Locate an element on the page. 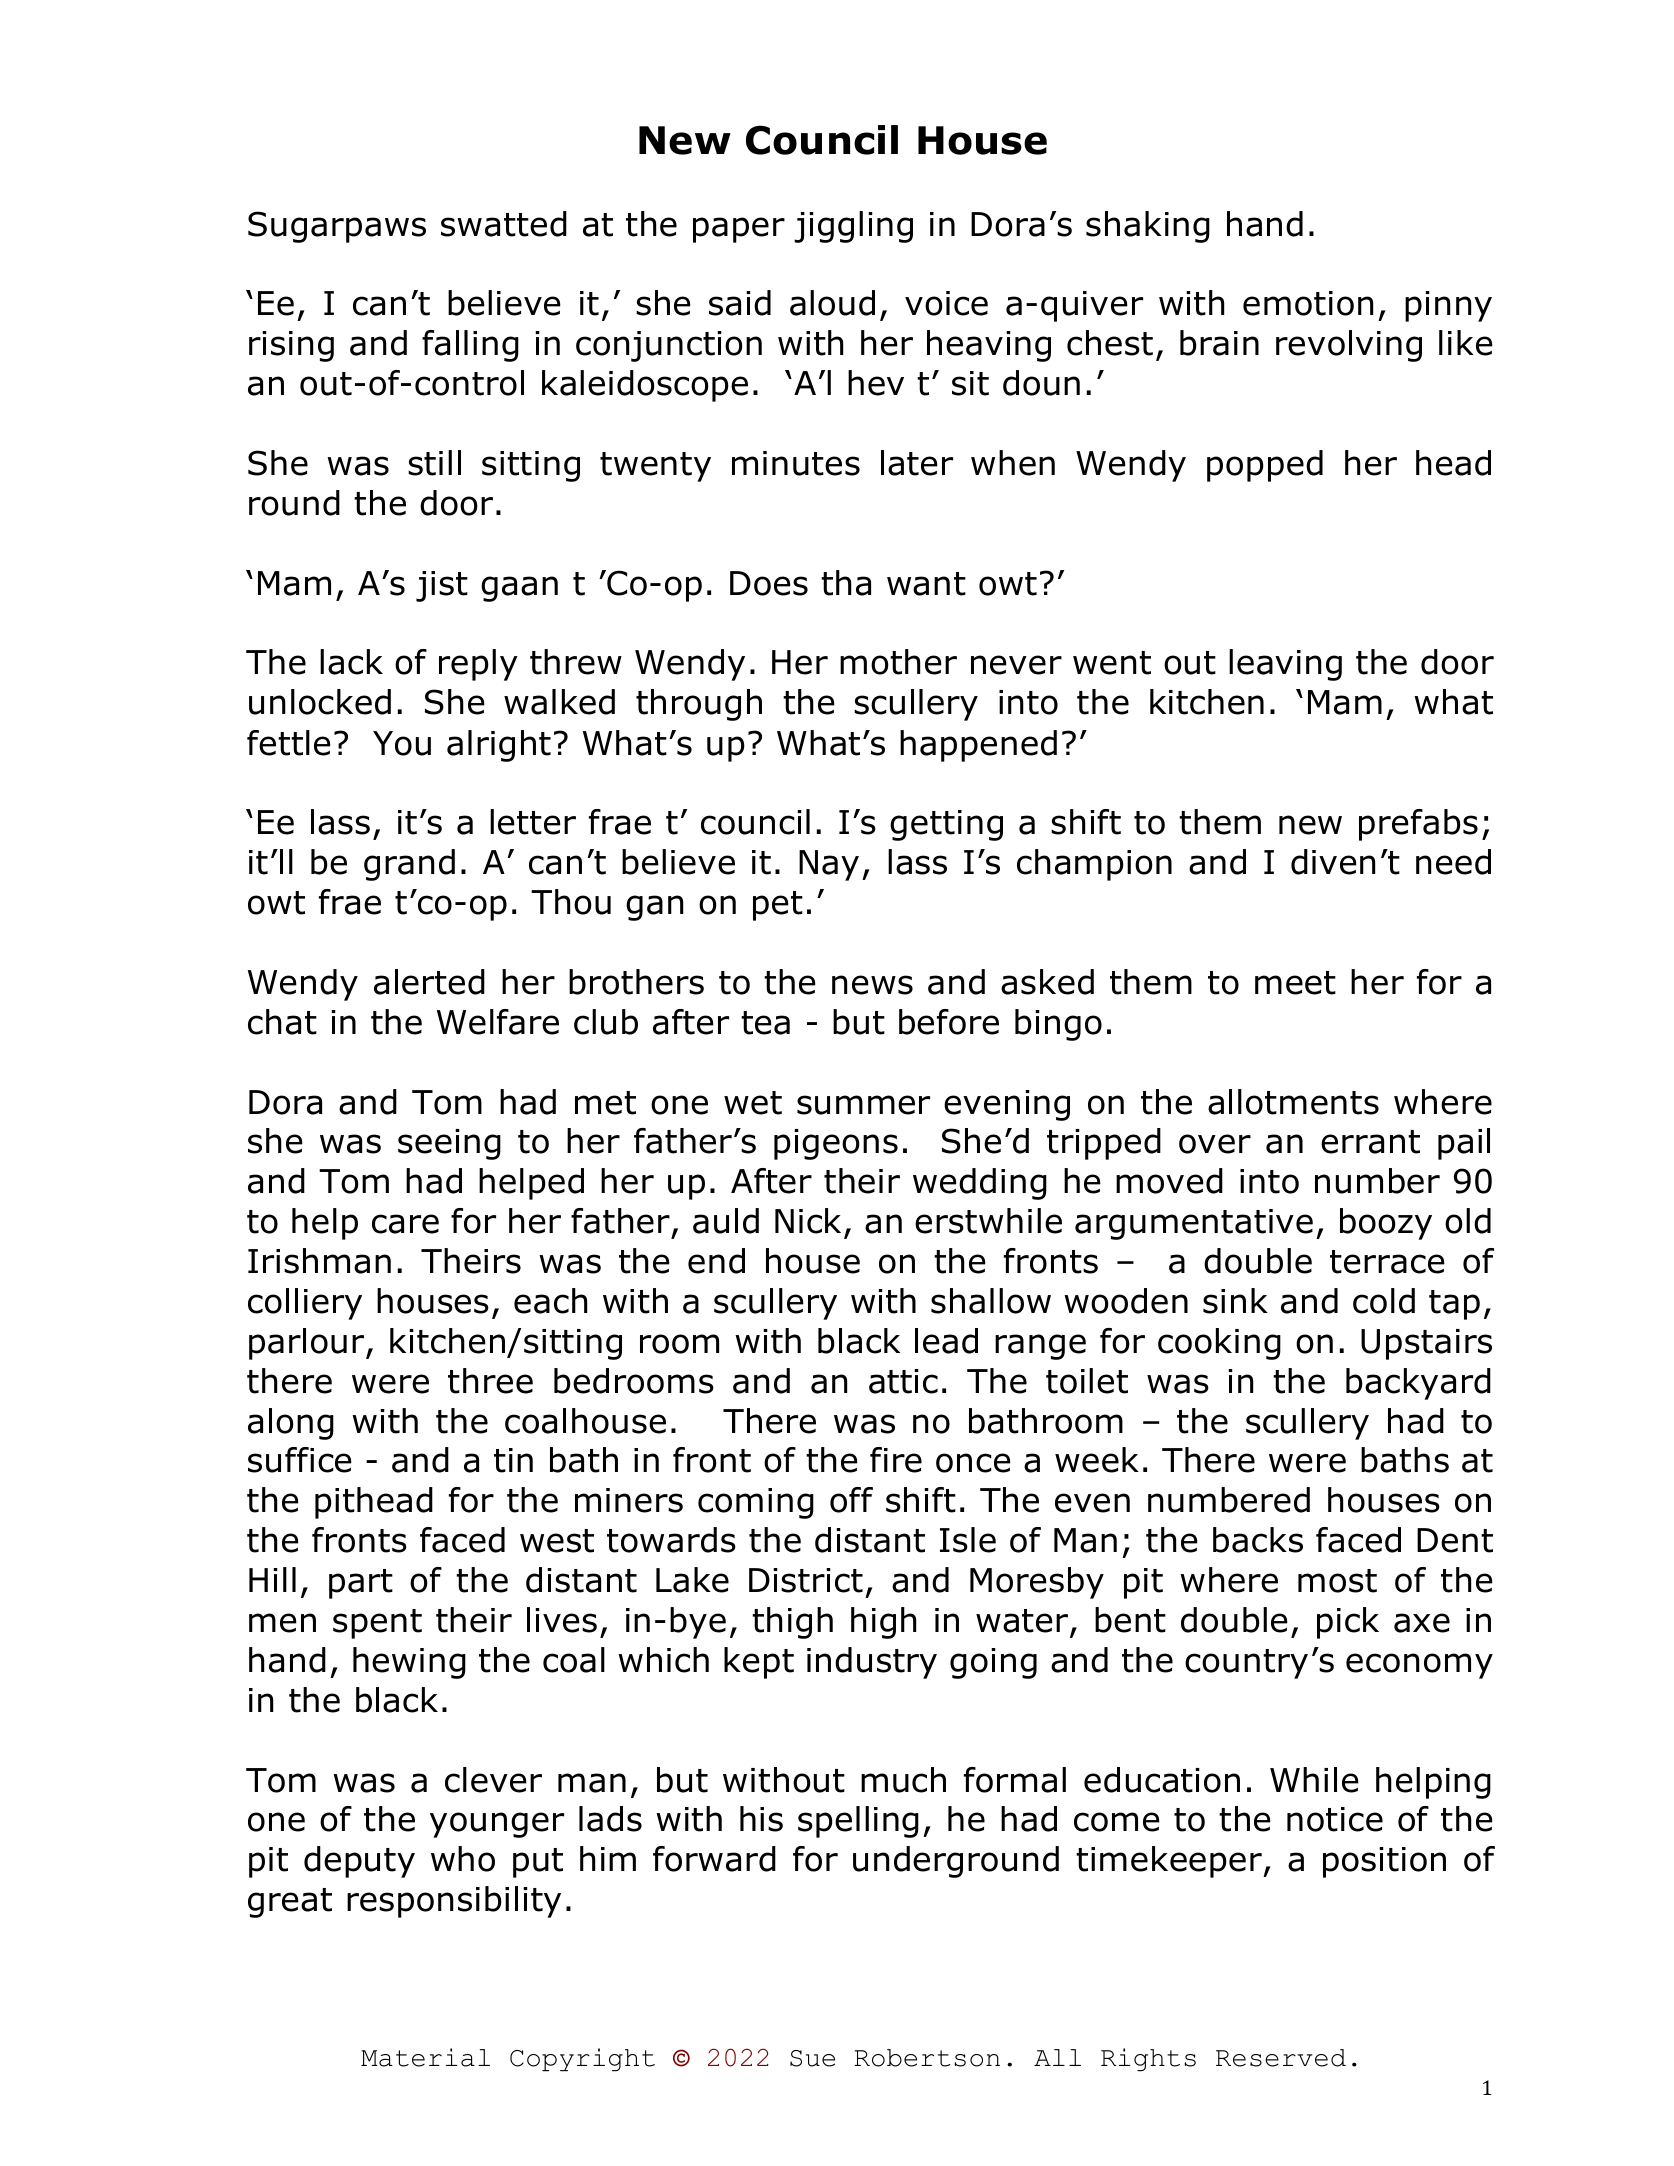  Material is located at coordinates (425, 2057).
